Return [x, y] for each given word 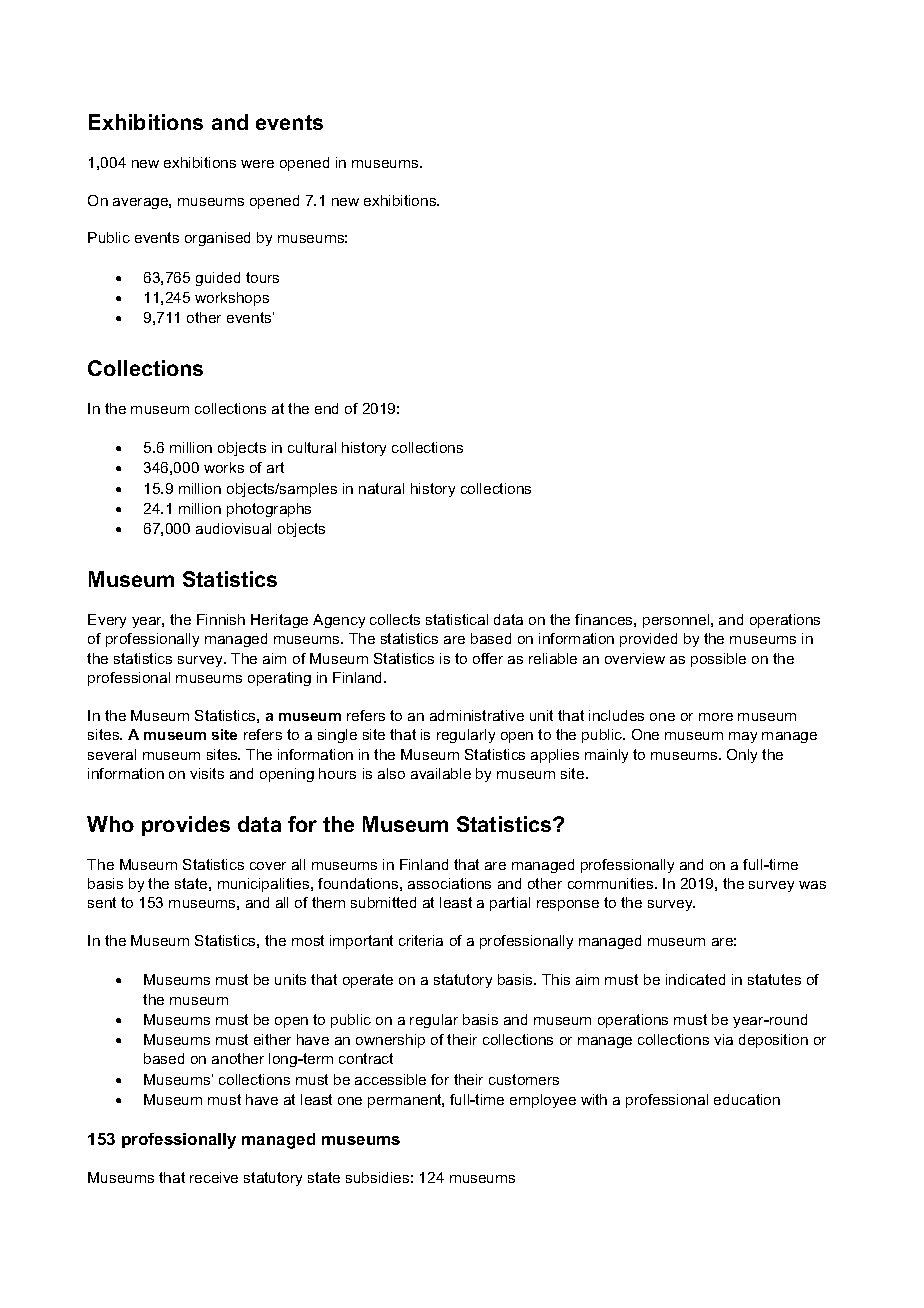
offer [488, 658]
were [257, 164]
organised [217, 239]
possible [718, 660]
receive [214, 1177]
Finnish [221, 619]
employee [543, 1101]
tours [262, 277]
